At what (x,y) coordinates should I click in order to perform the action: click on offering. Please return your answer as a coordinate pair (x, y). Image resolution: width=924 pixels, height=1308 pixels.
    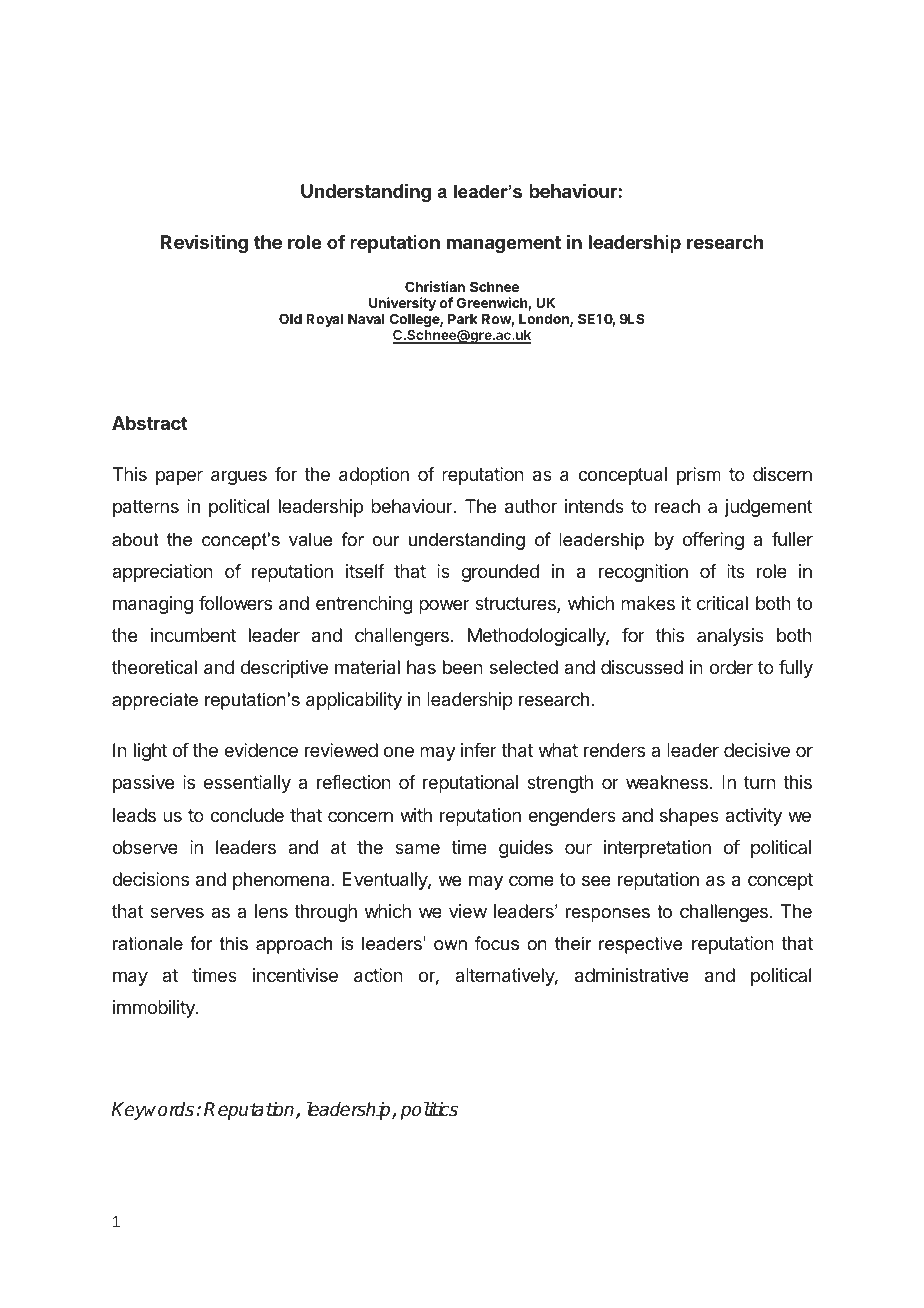
    Looking at the image, I should click on (713, 541).
